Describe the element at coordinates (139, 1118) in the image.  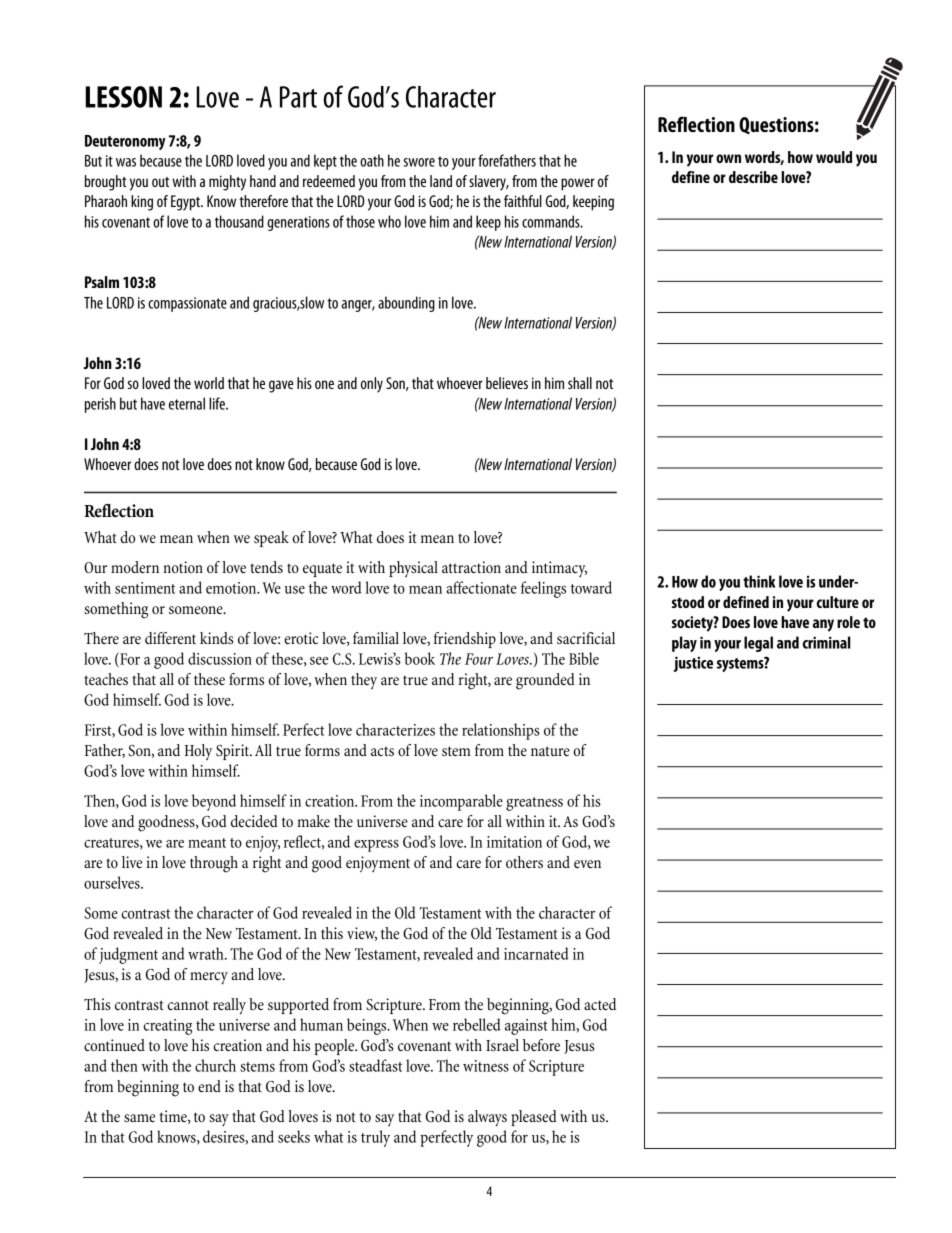
I see `same` at that location.
